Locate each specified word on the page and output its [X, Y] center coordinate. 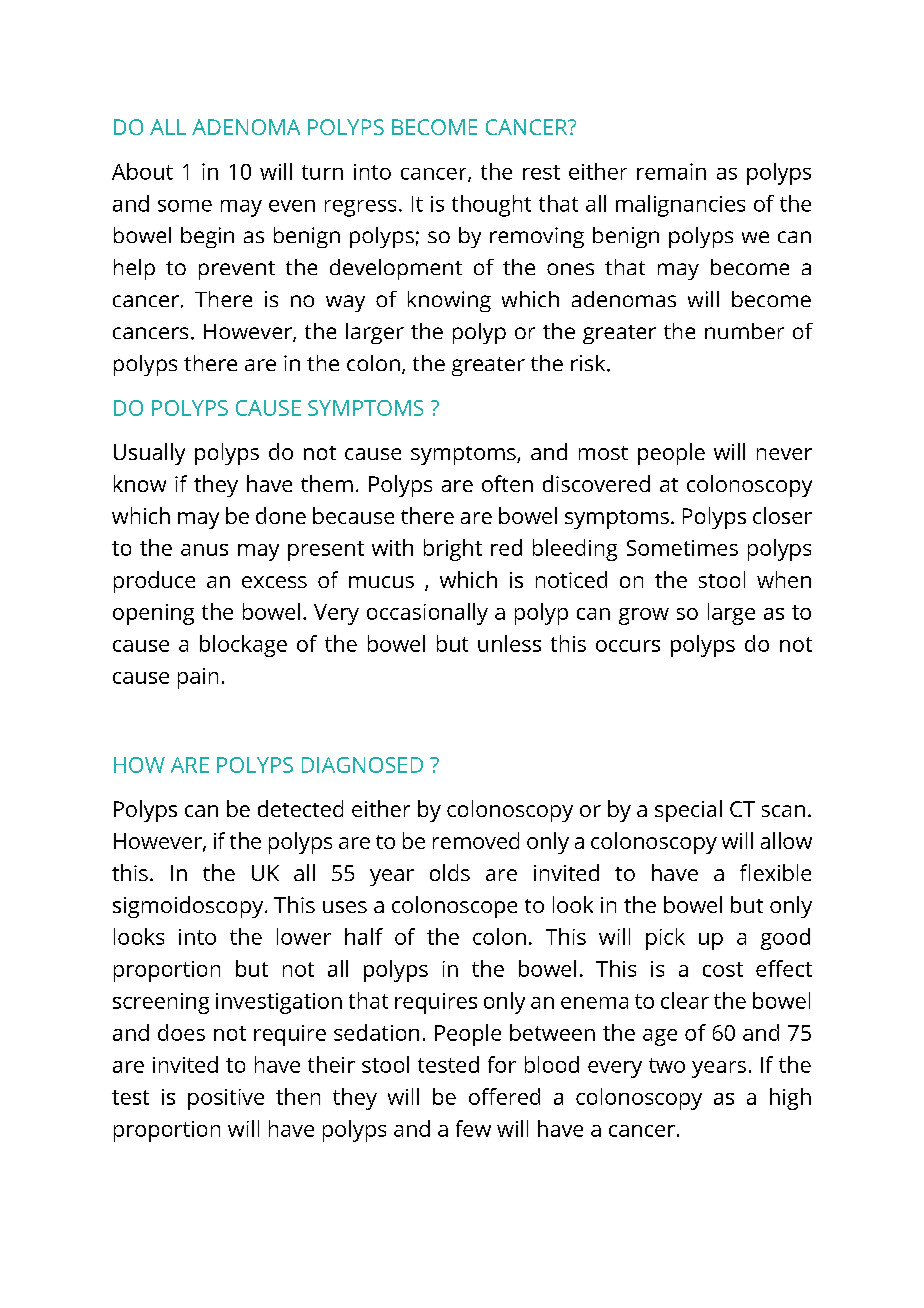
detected [300, 808]
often [507, 483]
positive [226, 1099]
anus [204, 550]
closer [782, 515]
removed [476, 840]
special [688, 811]
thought [491, 206]
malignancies [680, 206]
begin [207, 237]
